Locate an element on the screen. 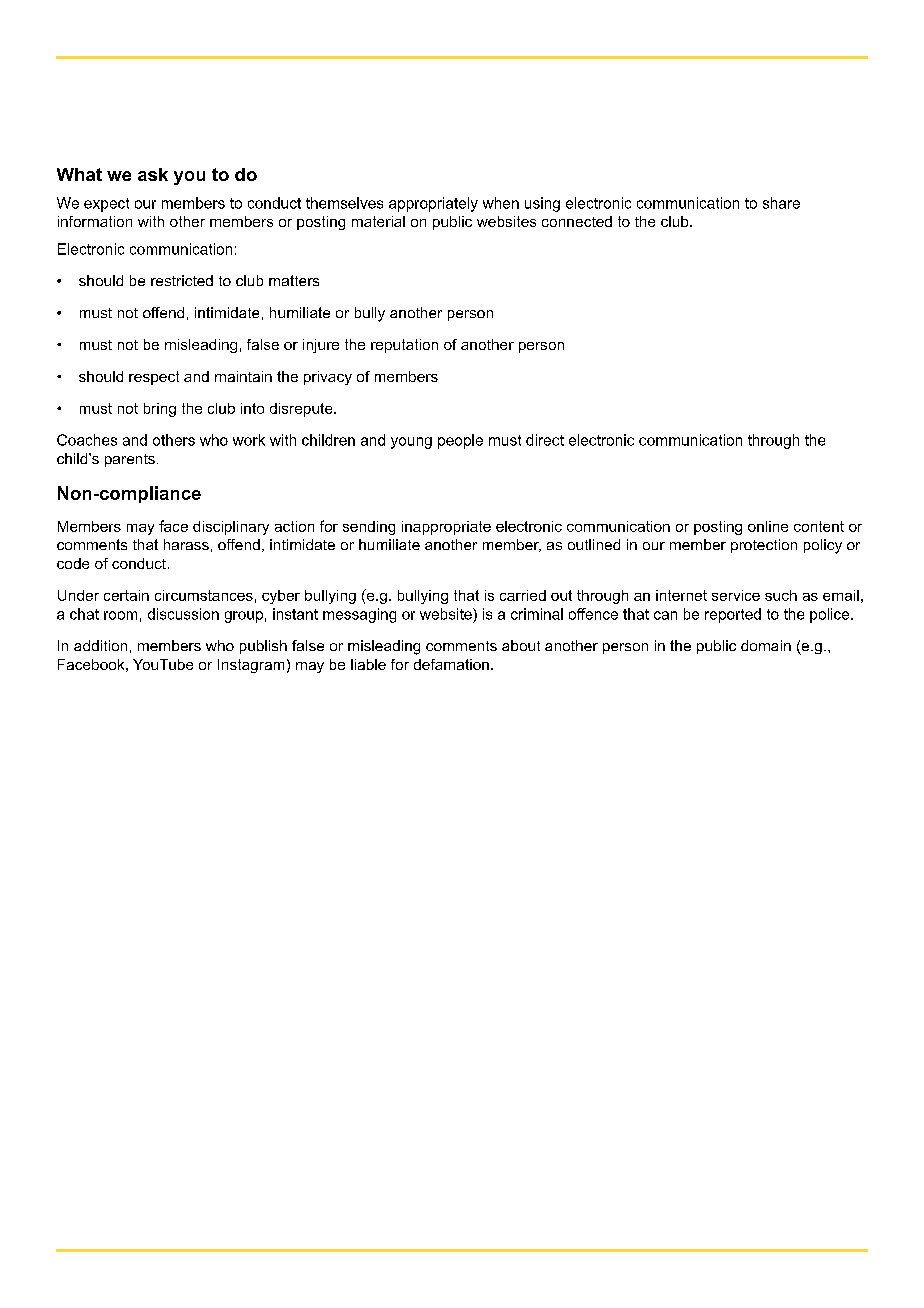 The image size is (924, 1308). share is located at coordinates (781, 203).
